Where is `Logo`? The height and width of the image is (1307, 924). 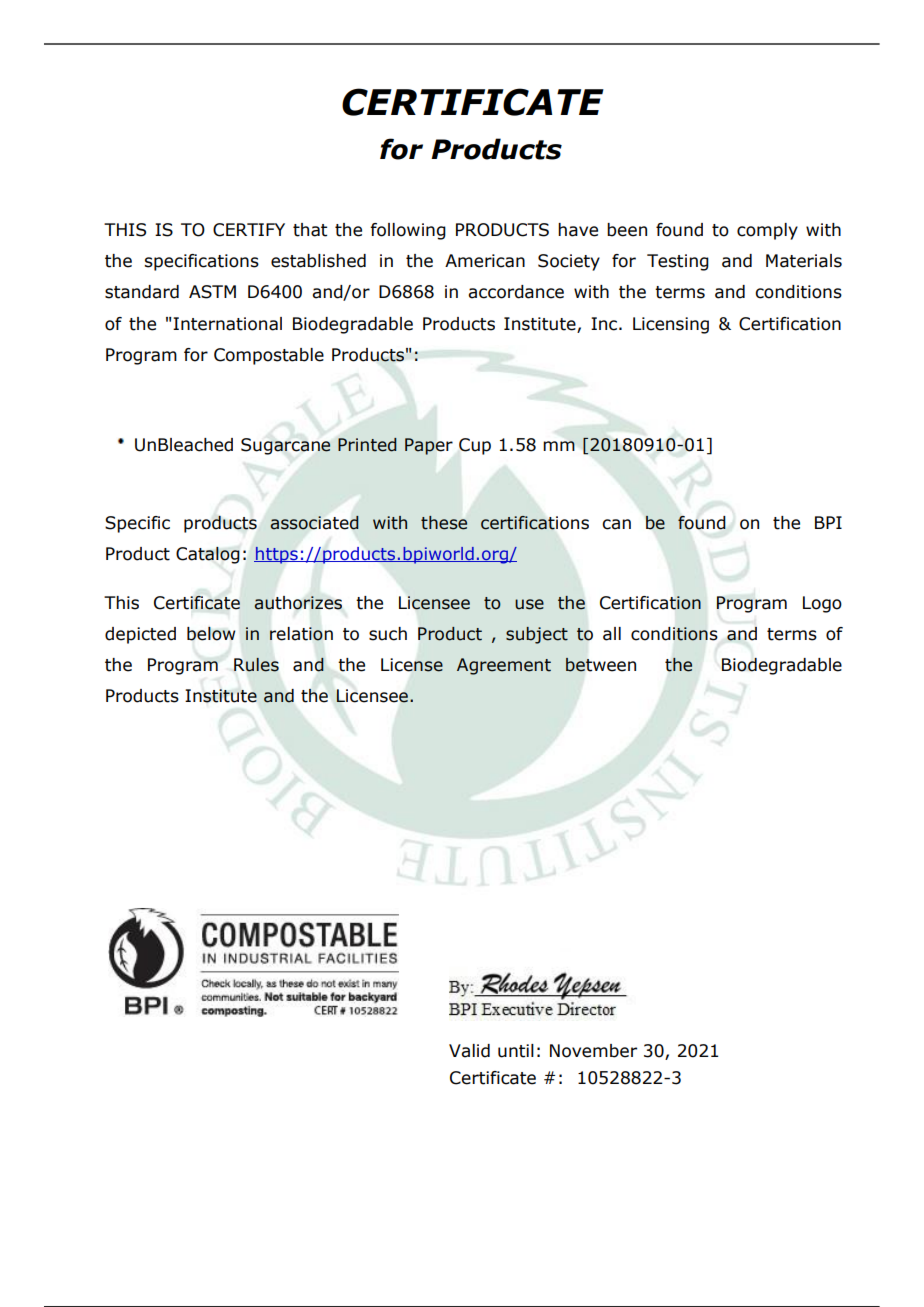
Logo is located at coordinates (822, 604).
